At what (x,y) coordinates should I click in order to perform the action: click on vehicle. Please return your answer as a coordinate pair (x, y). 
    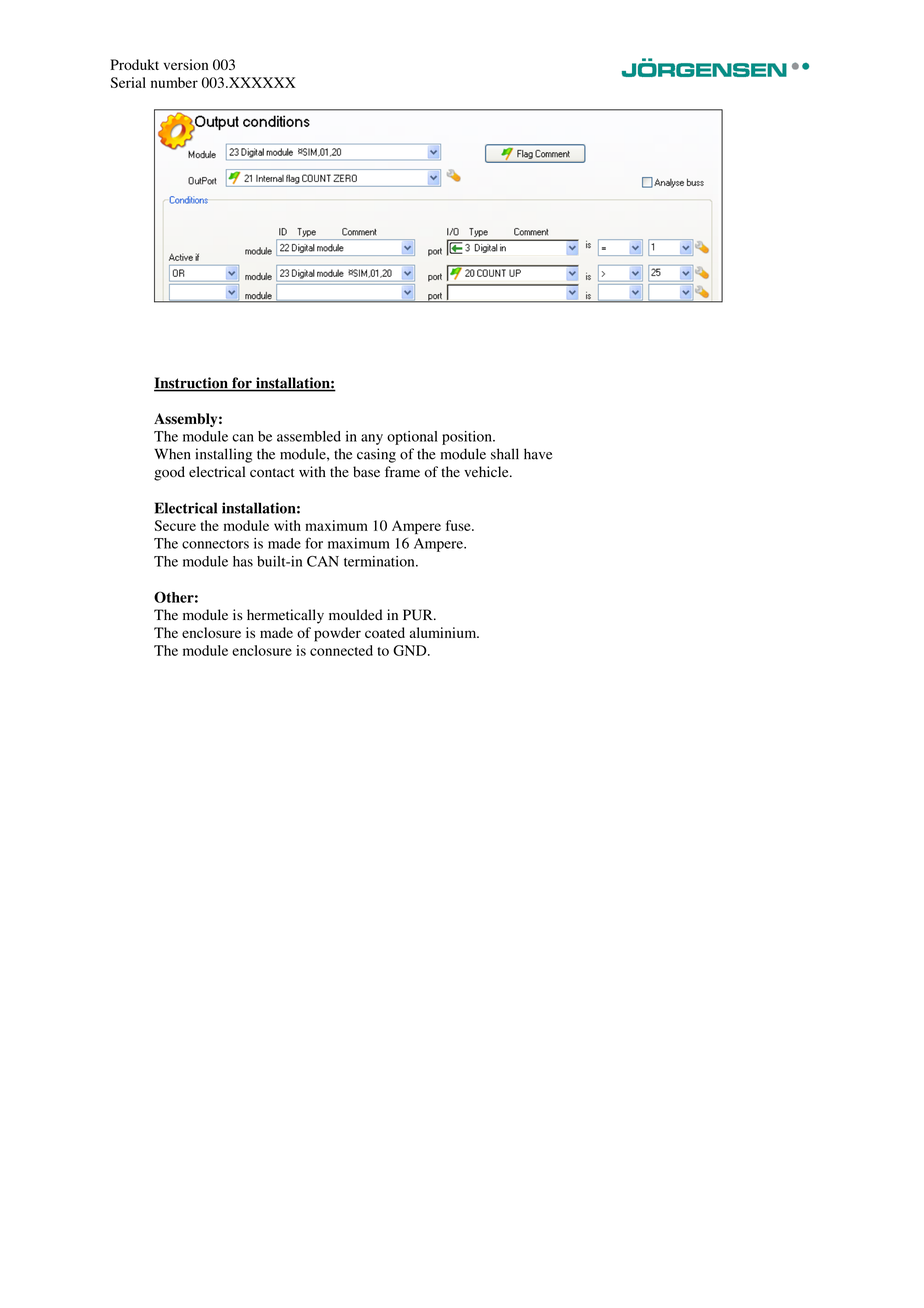
    Looking at the image, I should click on (487, 471).
